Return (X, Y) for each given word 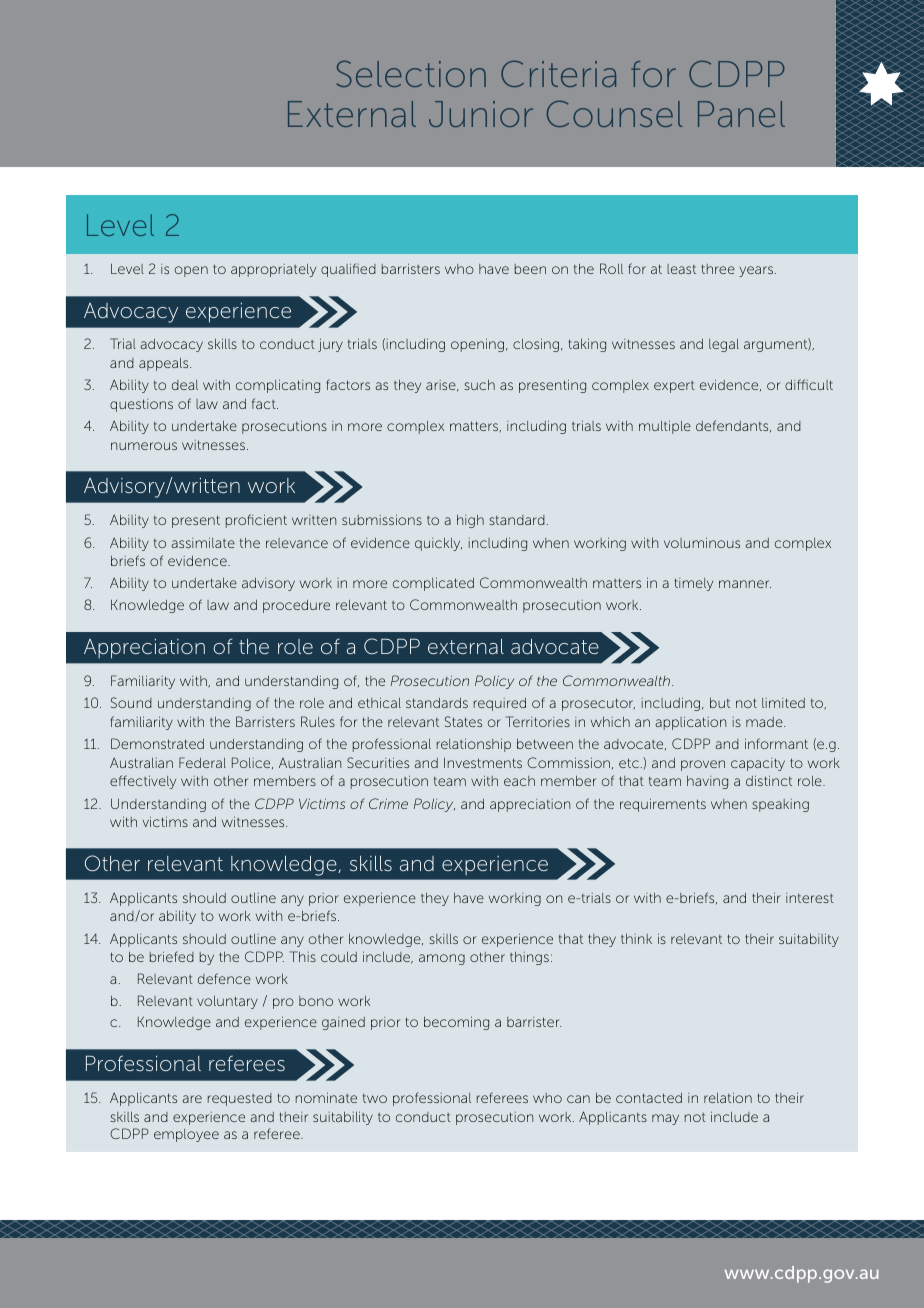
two (375, 1098)
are (192, 1099)
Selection (411, 73)
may (665, 1119)
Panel (741, 114)
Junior (481, 114)
